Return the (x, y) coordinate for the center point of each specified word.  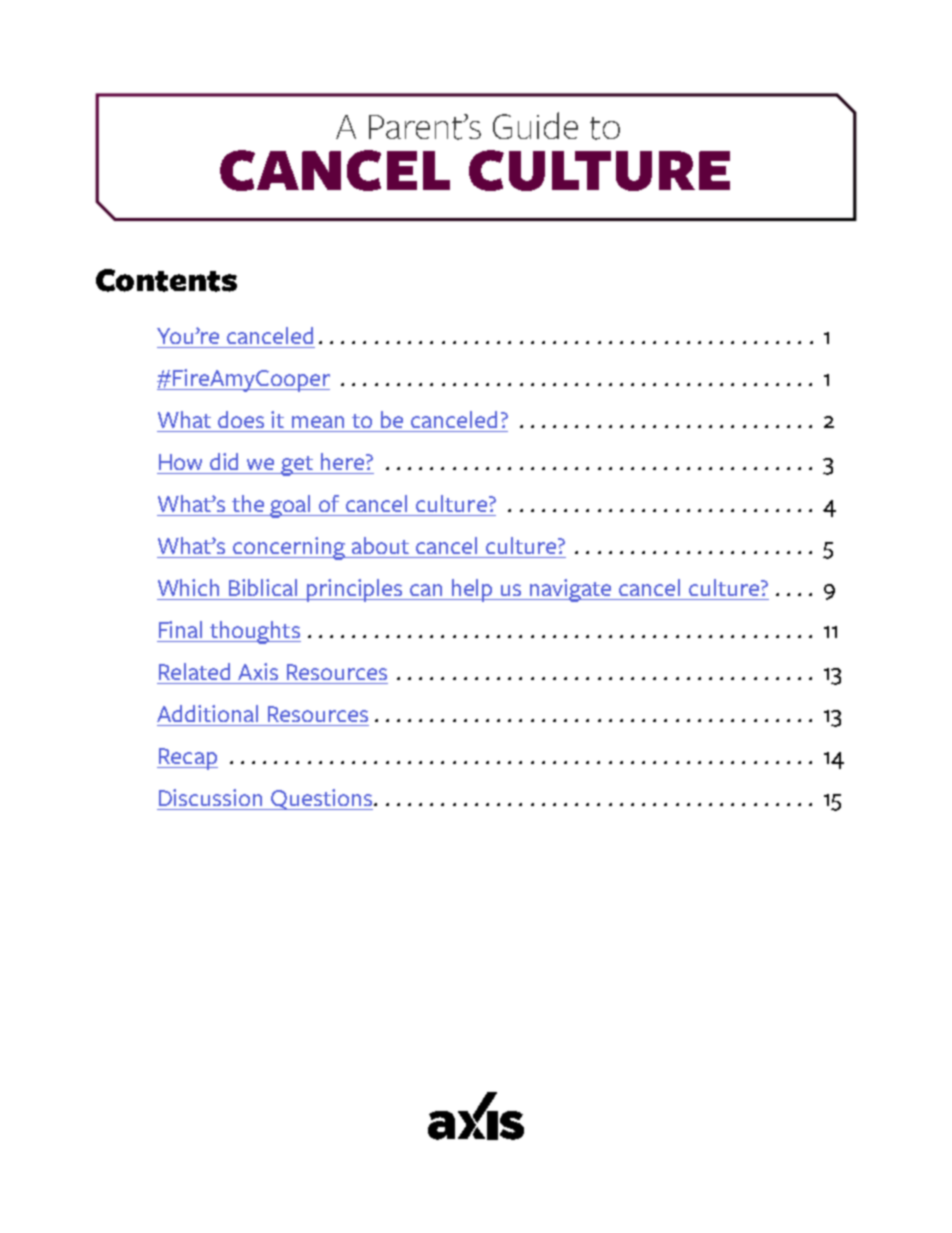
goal (291, 506)
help (473, 590)
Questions (321, 799)
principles (355, 590)
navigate (571, 590)
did (224, 461)
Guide (535, 125)
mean (318, 422)
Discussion (210, 797)
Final (180, 629)
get (297, 466)
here (344, 461)
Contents (166, 280)
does (241, 419)
